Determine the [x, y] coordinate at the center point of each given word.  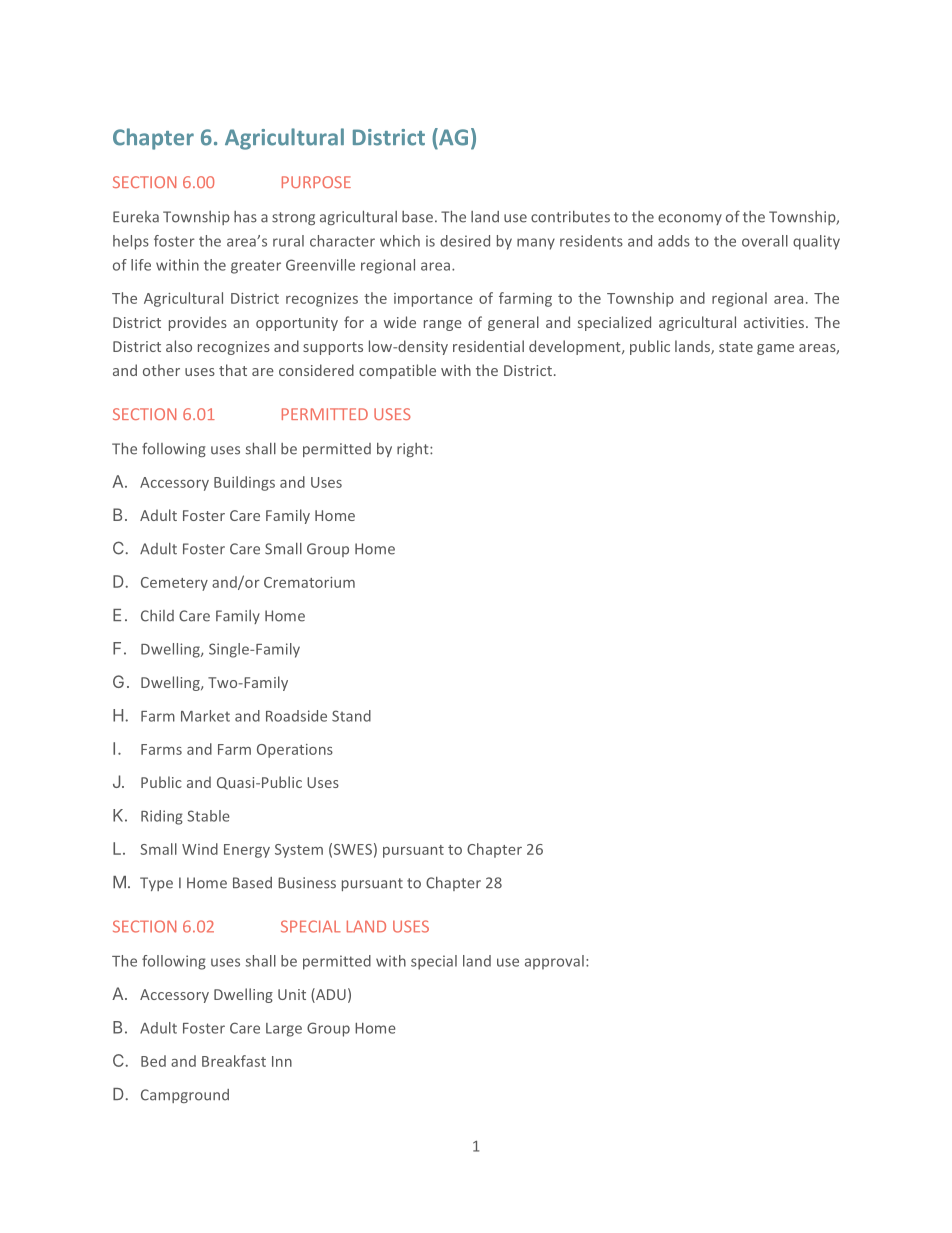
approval [554, 962]
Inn [282, 1061]
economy [690, 219]
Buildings [244, 483]
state [736, 347]
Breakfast [234, 1061]
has [245, 217]
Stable [208, 816]
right [414, 450]
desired [465, 241]
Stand [351, 716]
